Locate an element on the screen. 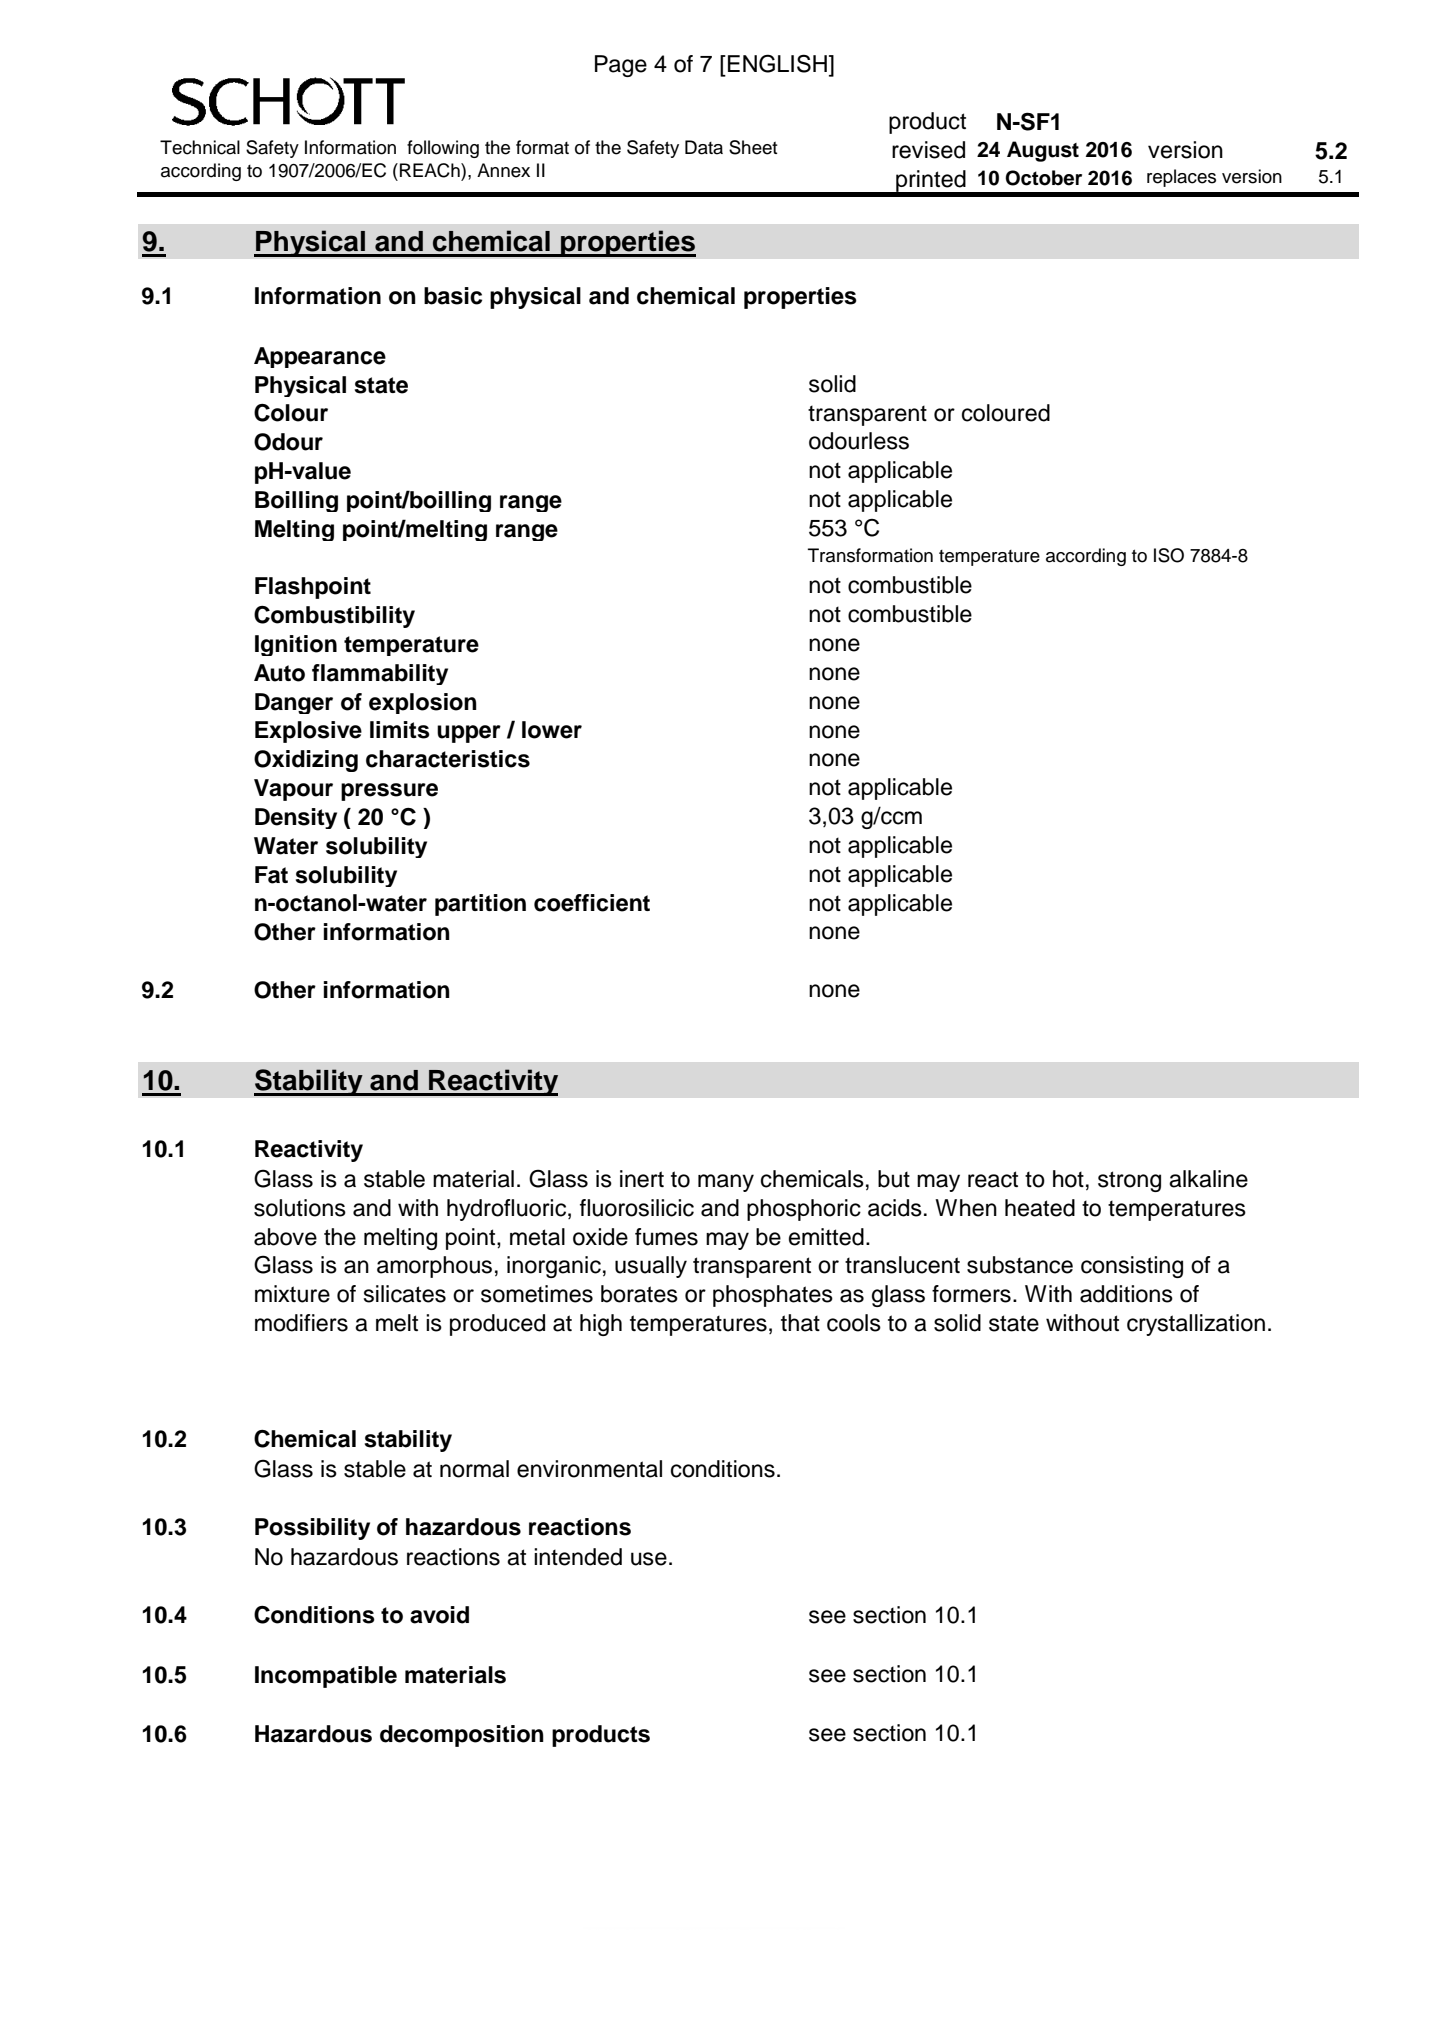 The image size is (1430, 2022). Incompatible is located at coordinates (326, 1677).
